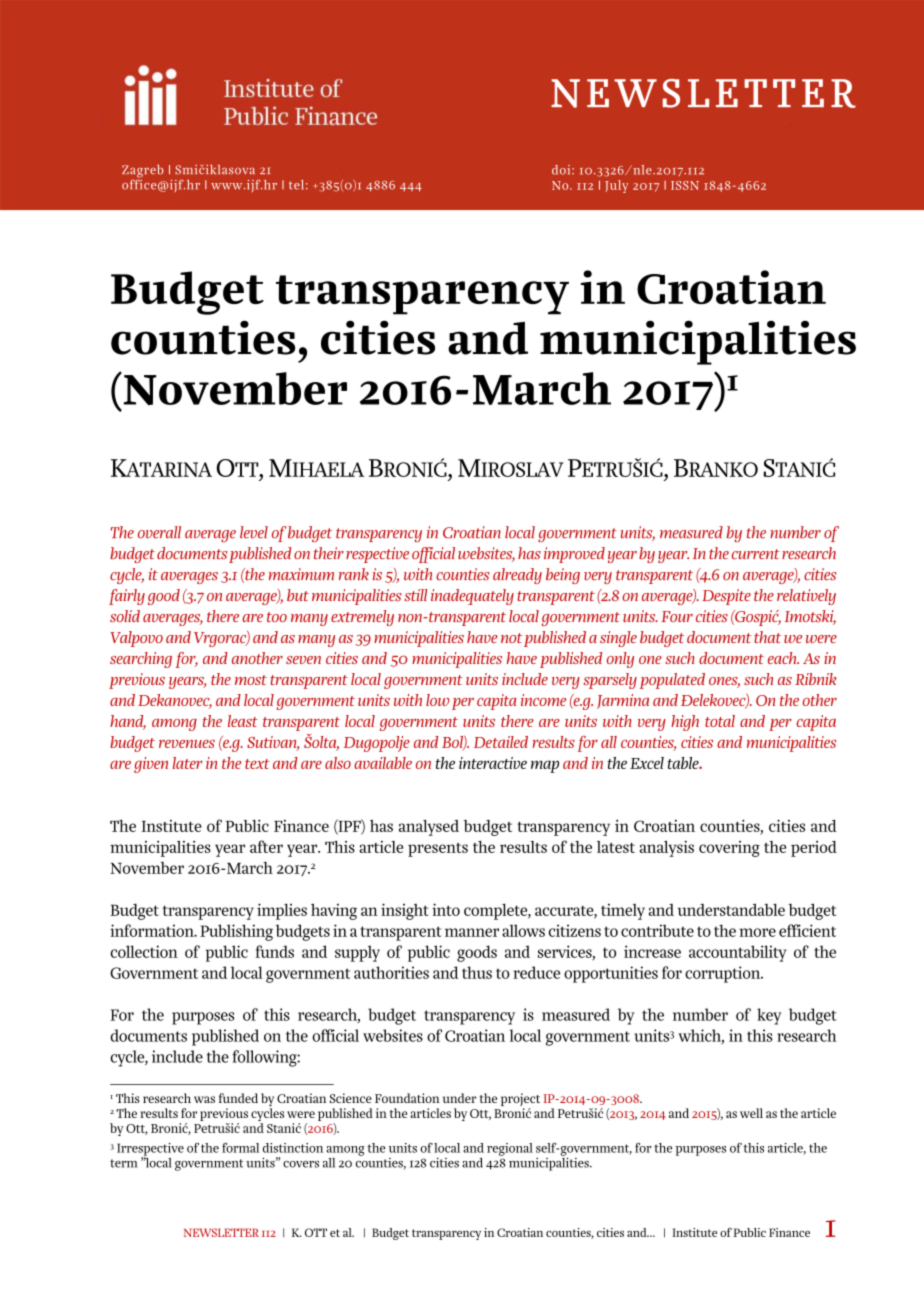 The image size is (924, 1308). I want to click on Zagreb, so click(142, 172).
